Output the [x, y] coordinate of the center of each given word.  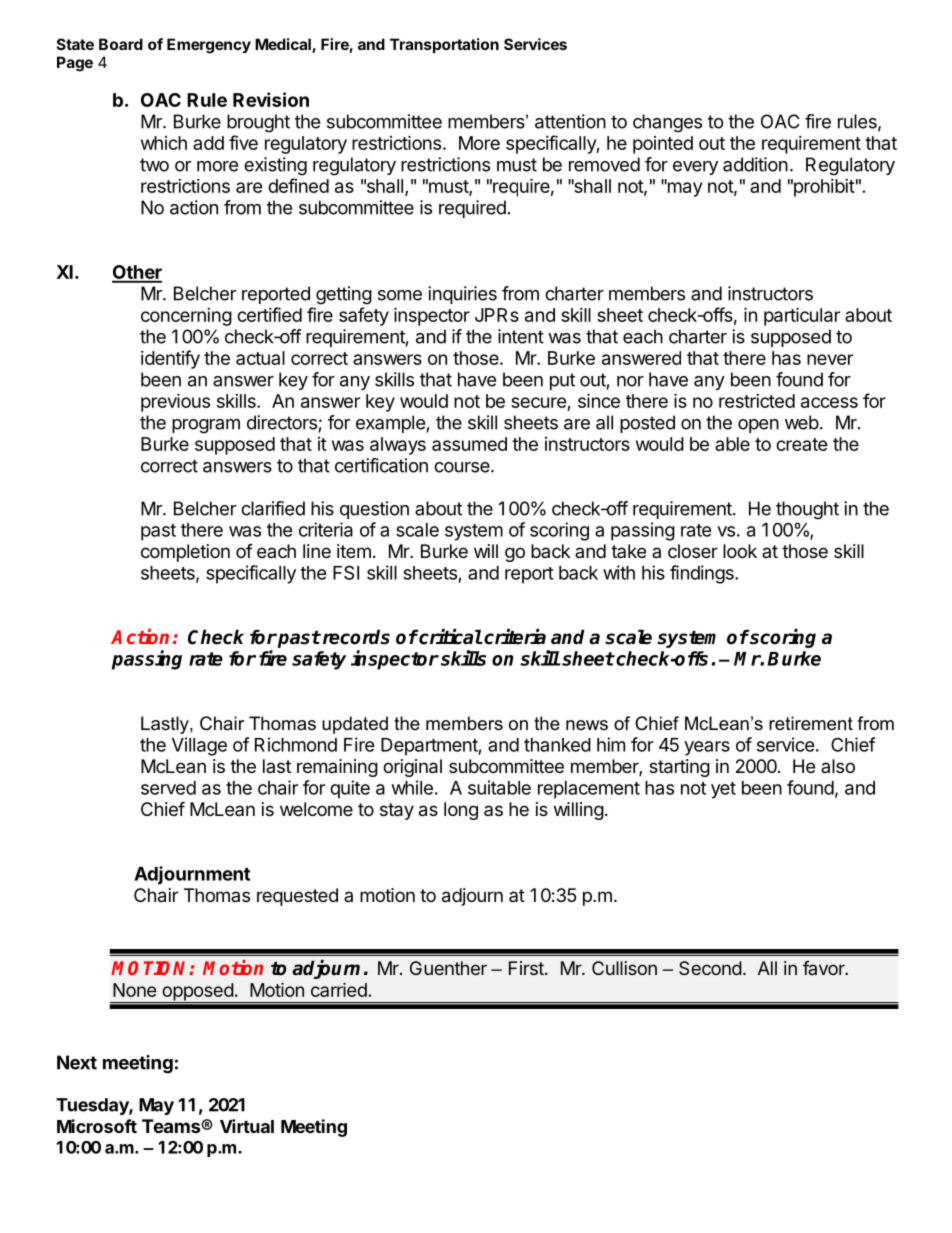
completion [185, 553]
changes [667, 123]
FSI [346, 572]
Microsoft [97, 1126]
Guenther [448, 968]
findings [703, 574]
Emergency [209, 46]
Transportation [444, 45]
